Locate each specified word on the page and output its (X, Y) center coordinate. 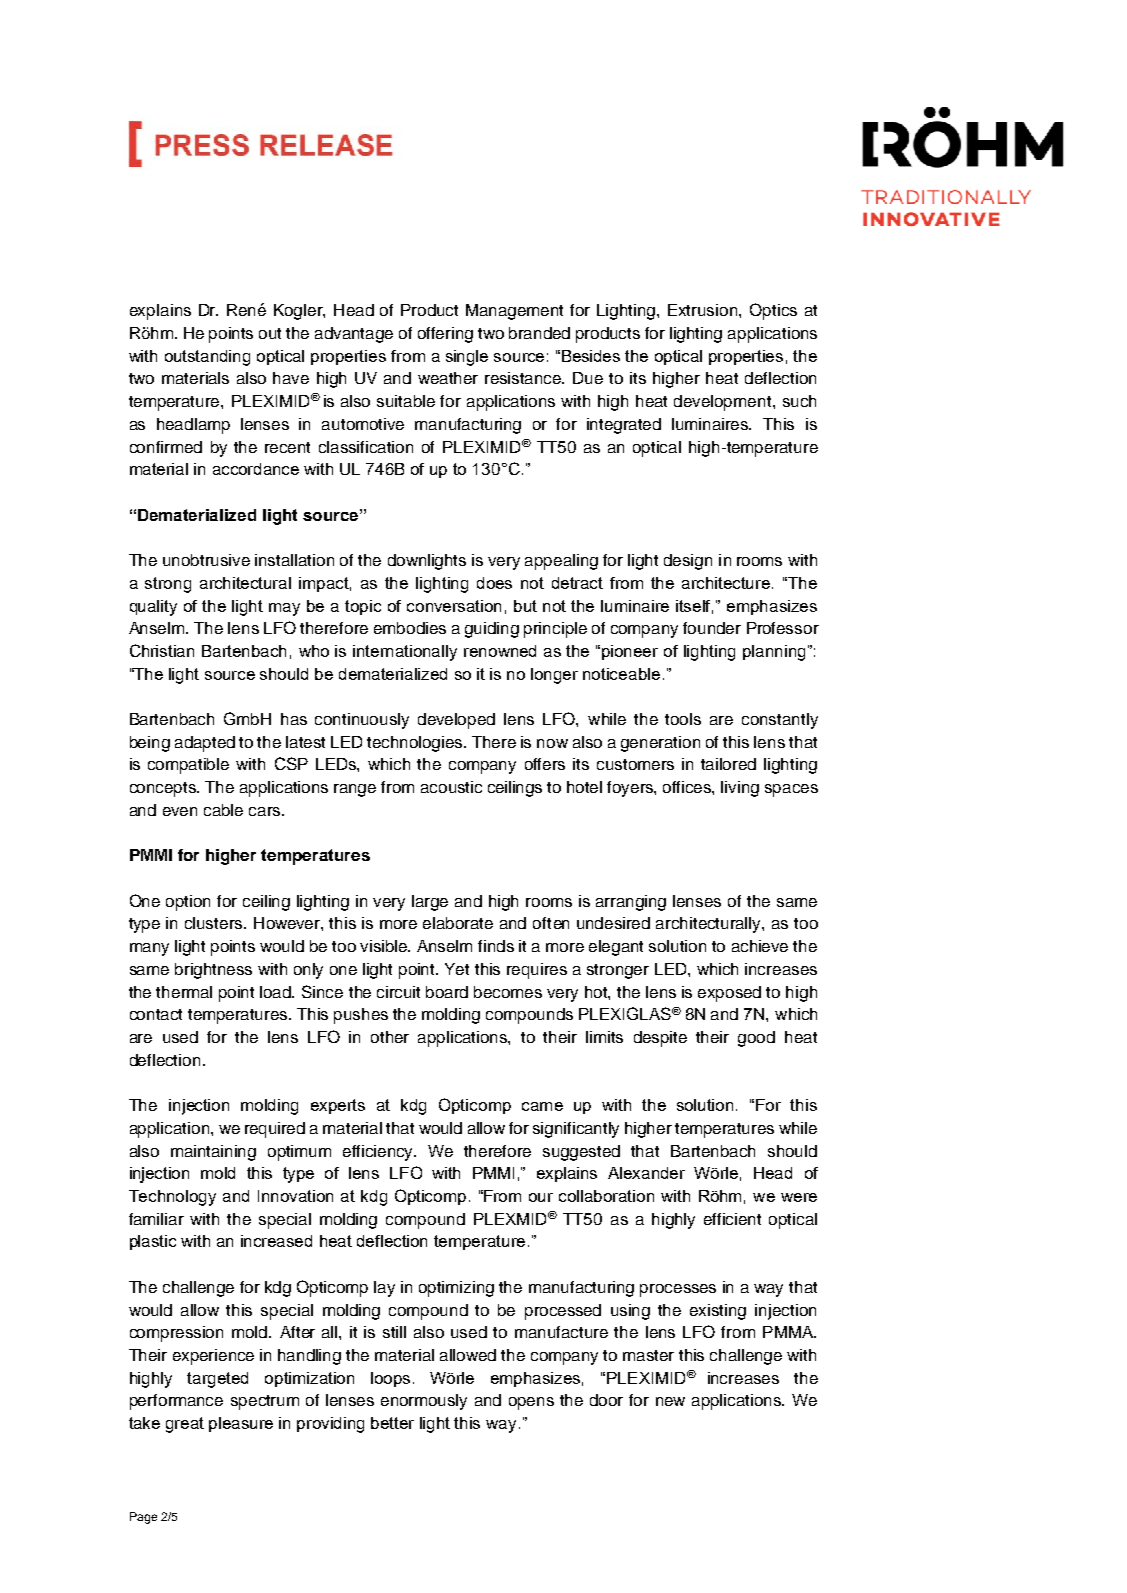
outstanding (207, 358)
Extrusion (704, 310)
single (467, 358)
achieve (760, 946)
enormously (424, 1402)
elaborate (458, 923)
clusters (215, 923)
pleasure (241, 1424)
